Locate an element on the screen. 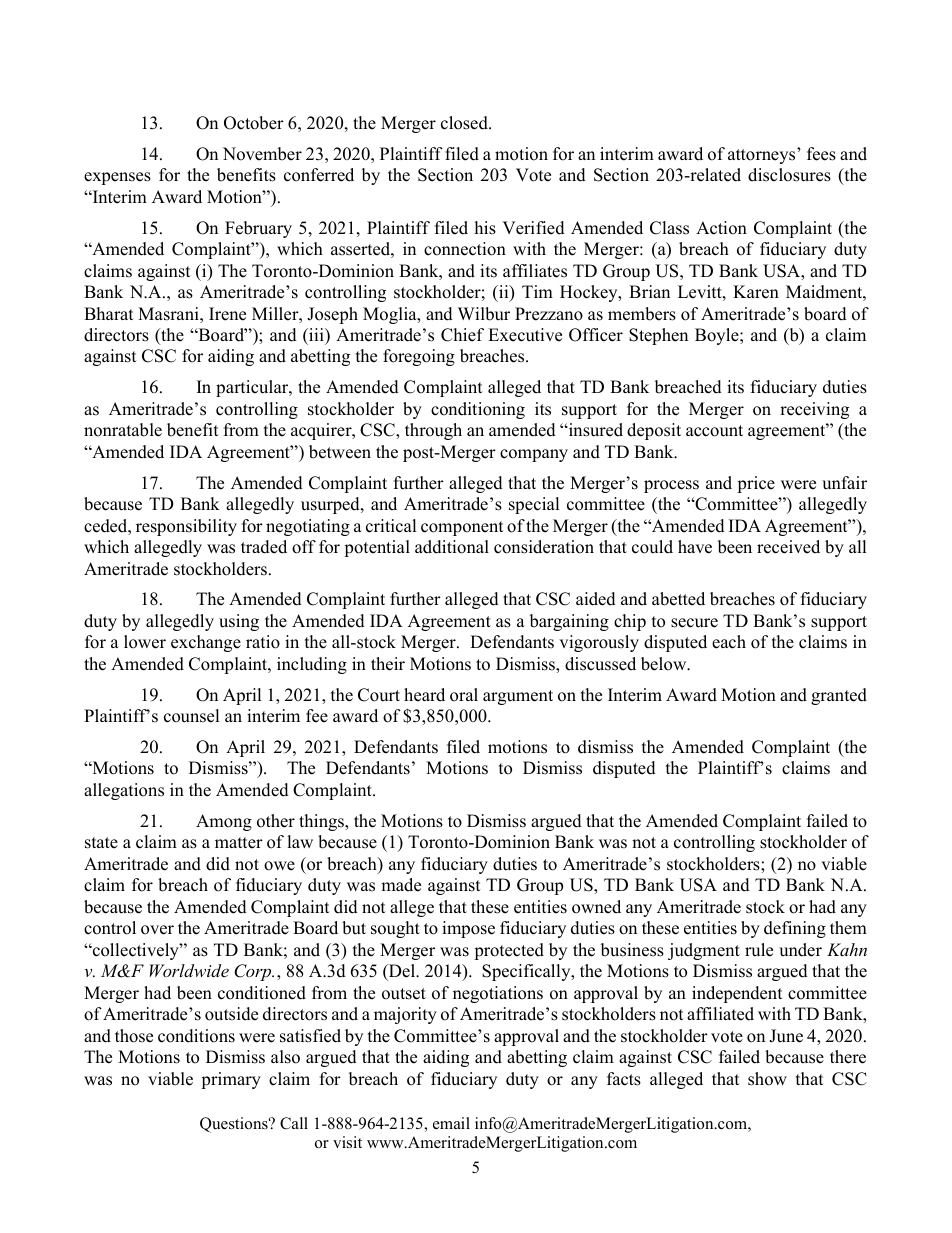 The width and height of the screenshot is (952, 1233). oral is located at coordinates (464, 695).
